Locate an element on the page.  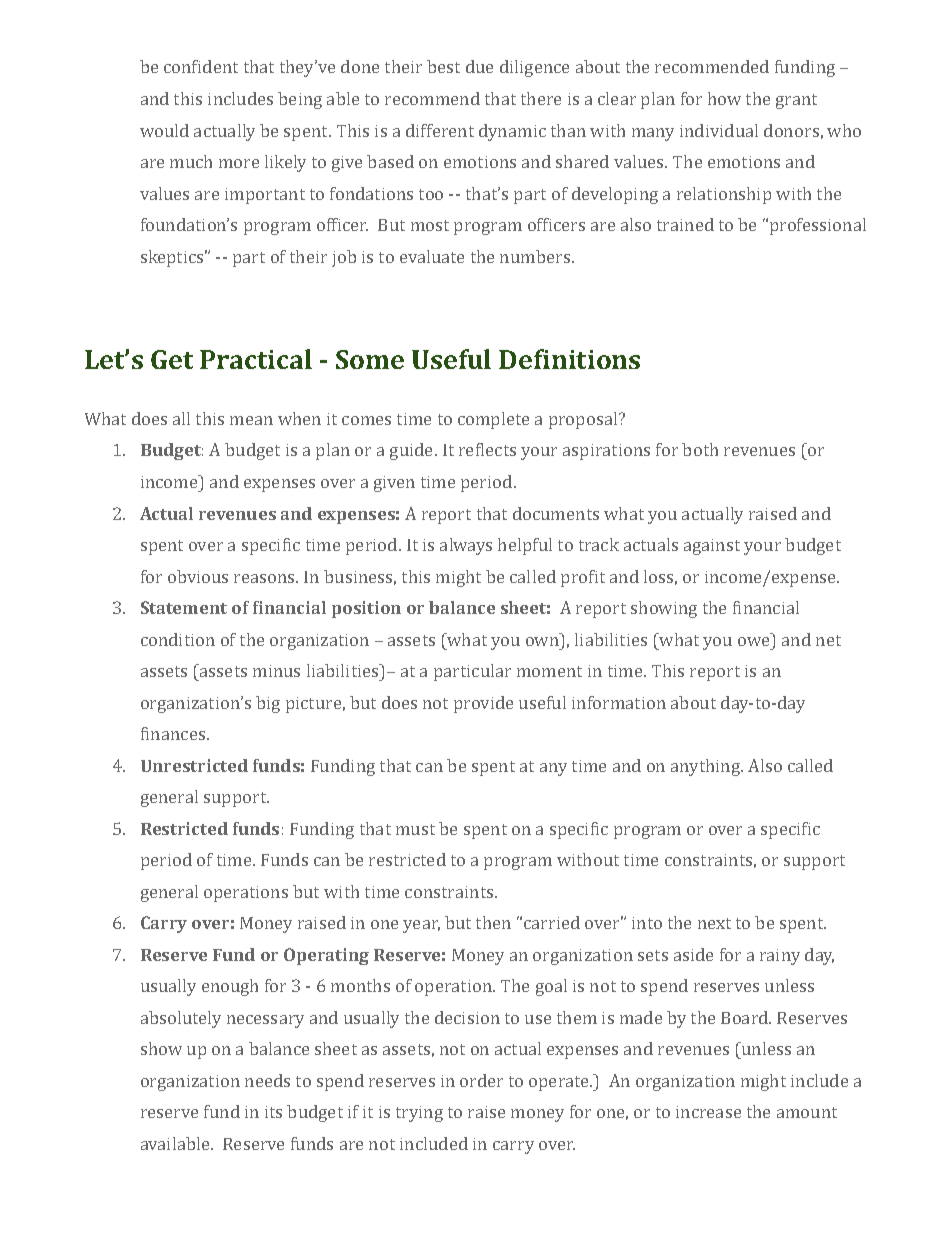
helpful is located at coordinates (525, 546).
